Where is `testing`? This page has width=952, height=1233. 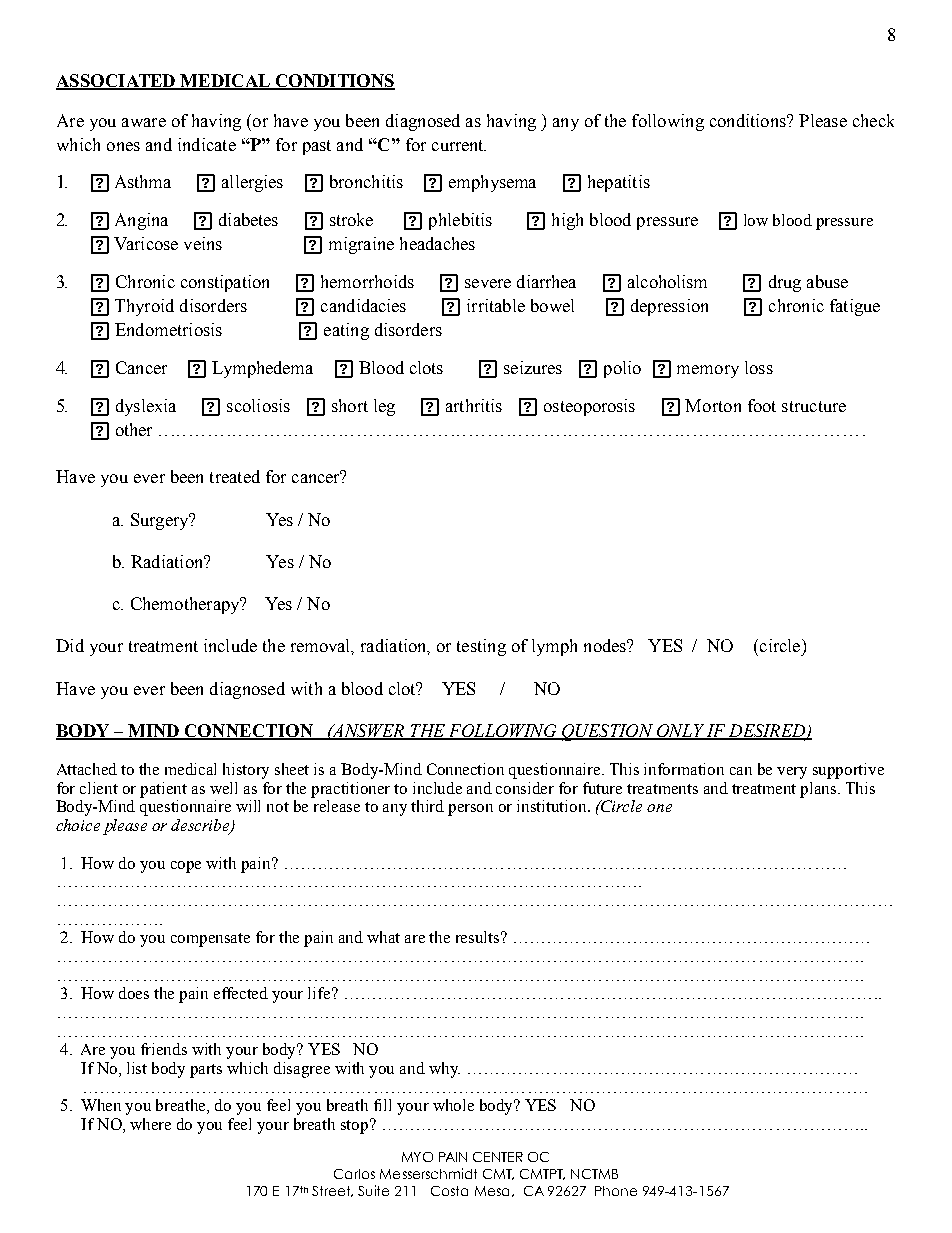 testing is located at coordinates (481, 647).
